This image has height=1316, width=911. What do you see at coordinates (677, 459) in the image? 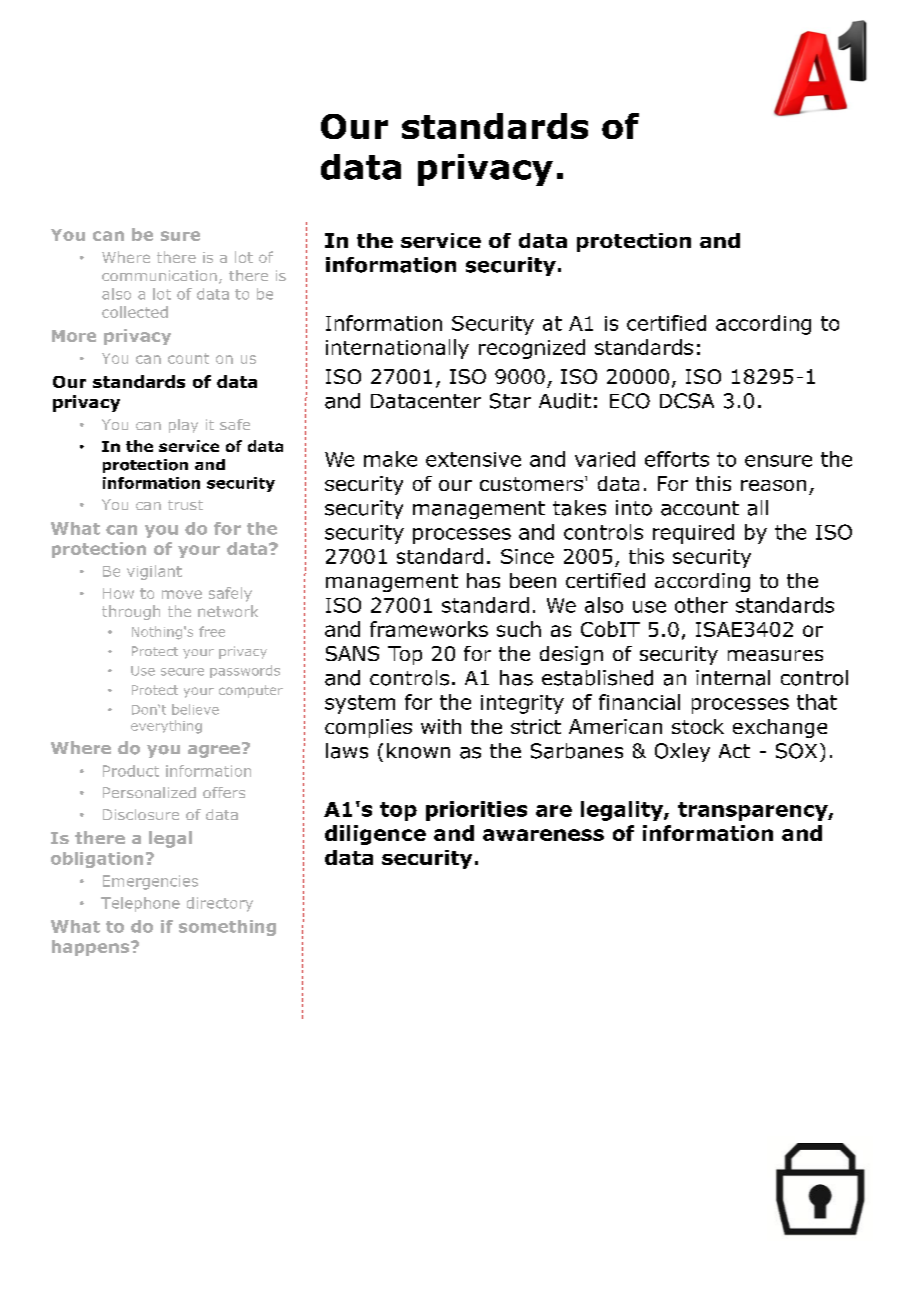
I see `efforts` at bounding box center [677, 459].
